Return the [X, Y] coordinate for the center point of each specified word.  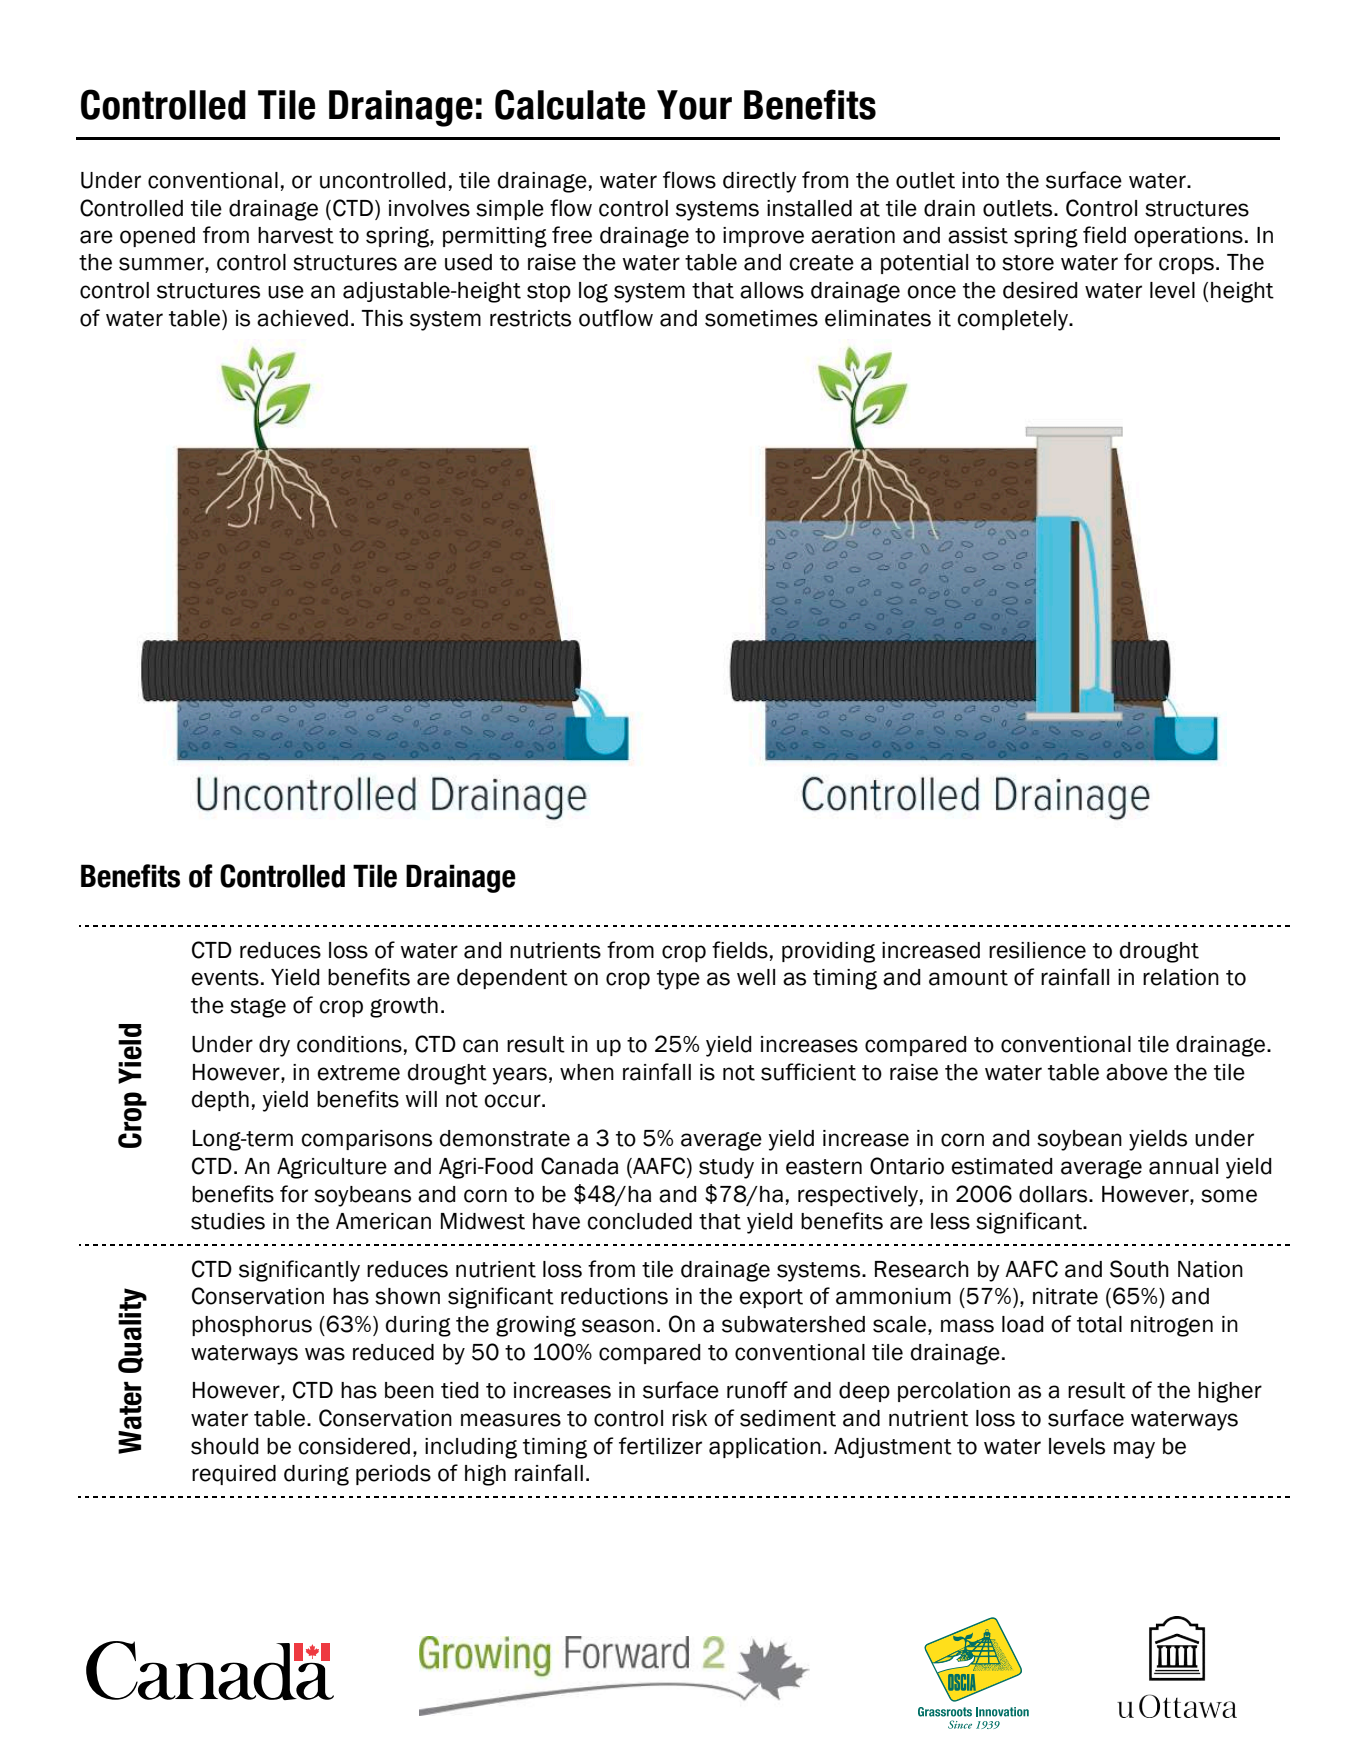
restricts [530, 318]
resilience [1037, 950]
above [1137, 1072]
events [225, 978]
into [980, 180]
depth [220, 1101]
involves [429, 208]
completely [1014, 320]
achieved [302, 318]
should [224, 1446]
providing [828, 952]
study [726, 1168]
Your [694, 105]
